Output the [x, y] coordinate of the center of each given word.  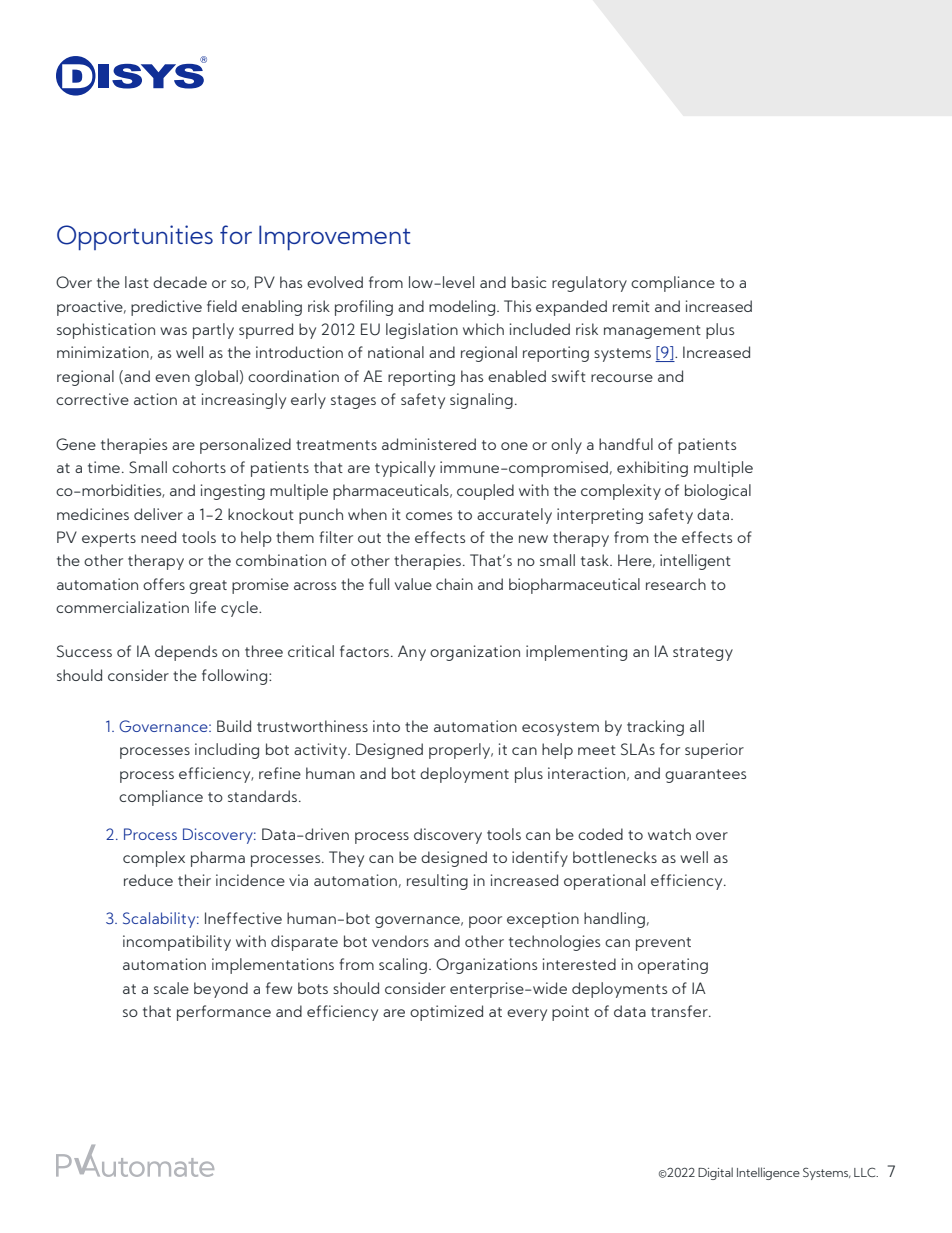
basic [529, 282]
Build [234, 726]
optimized [446, 1013]
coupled [485, 492]
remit [631, 306]
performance [224, 1013]
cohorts [199, 467]
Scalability [160, 920]
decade [180, 282]
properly [461, 751]
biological [718, 492]
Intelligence [768, 1173]
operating [673, 966]
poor [485, 922]
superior [714, 751]
